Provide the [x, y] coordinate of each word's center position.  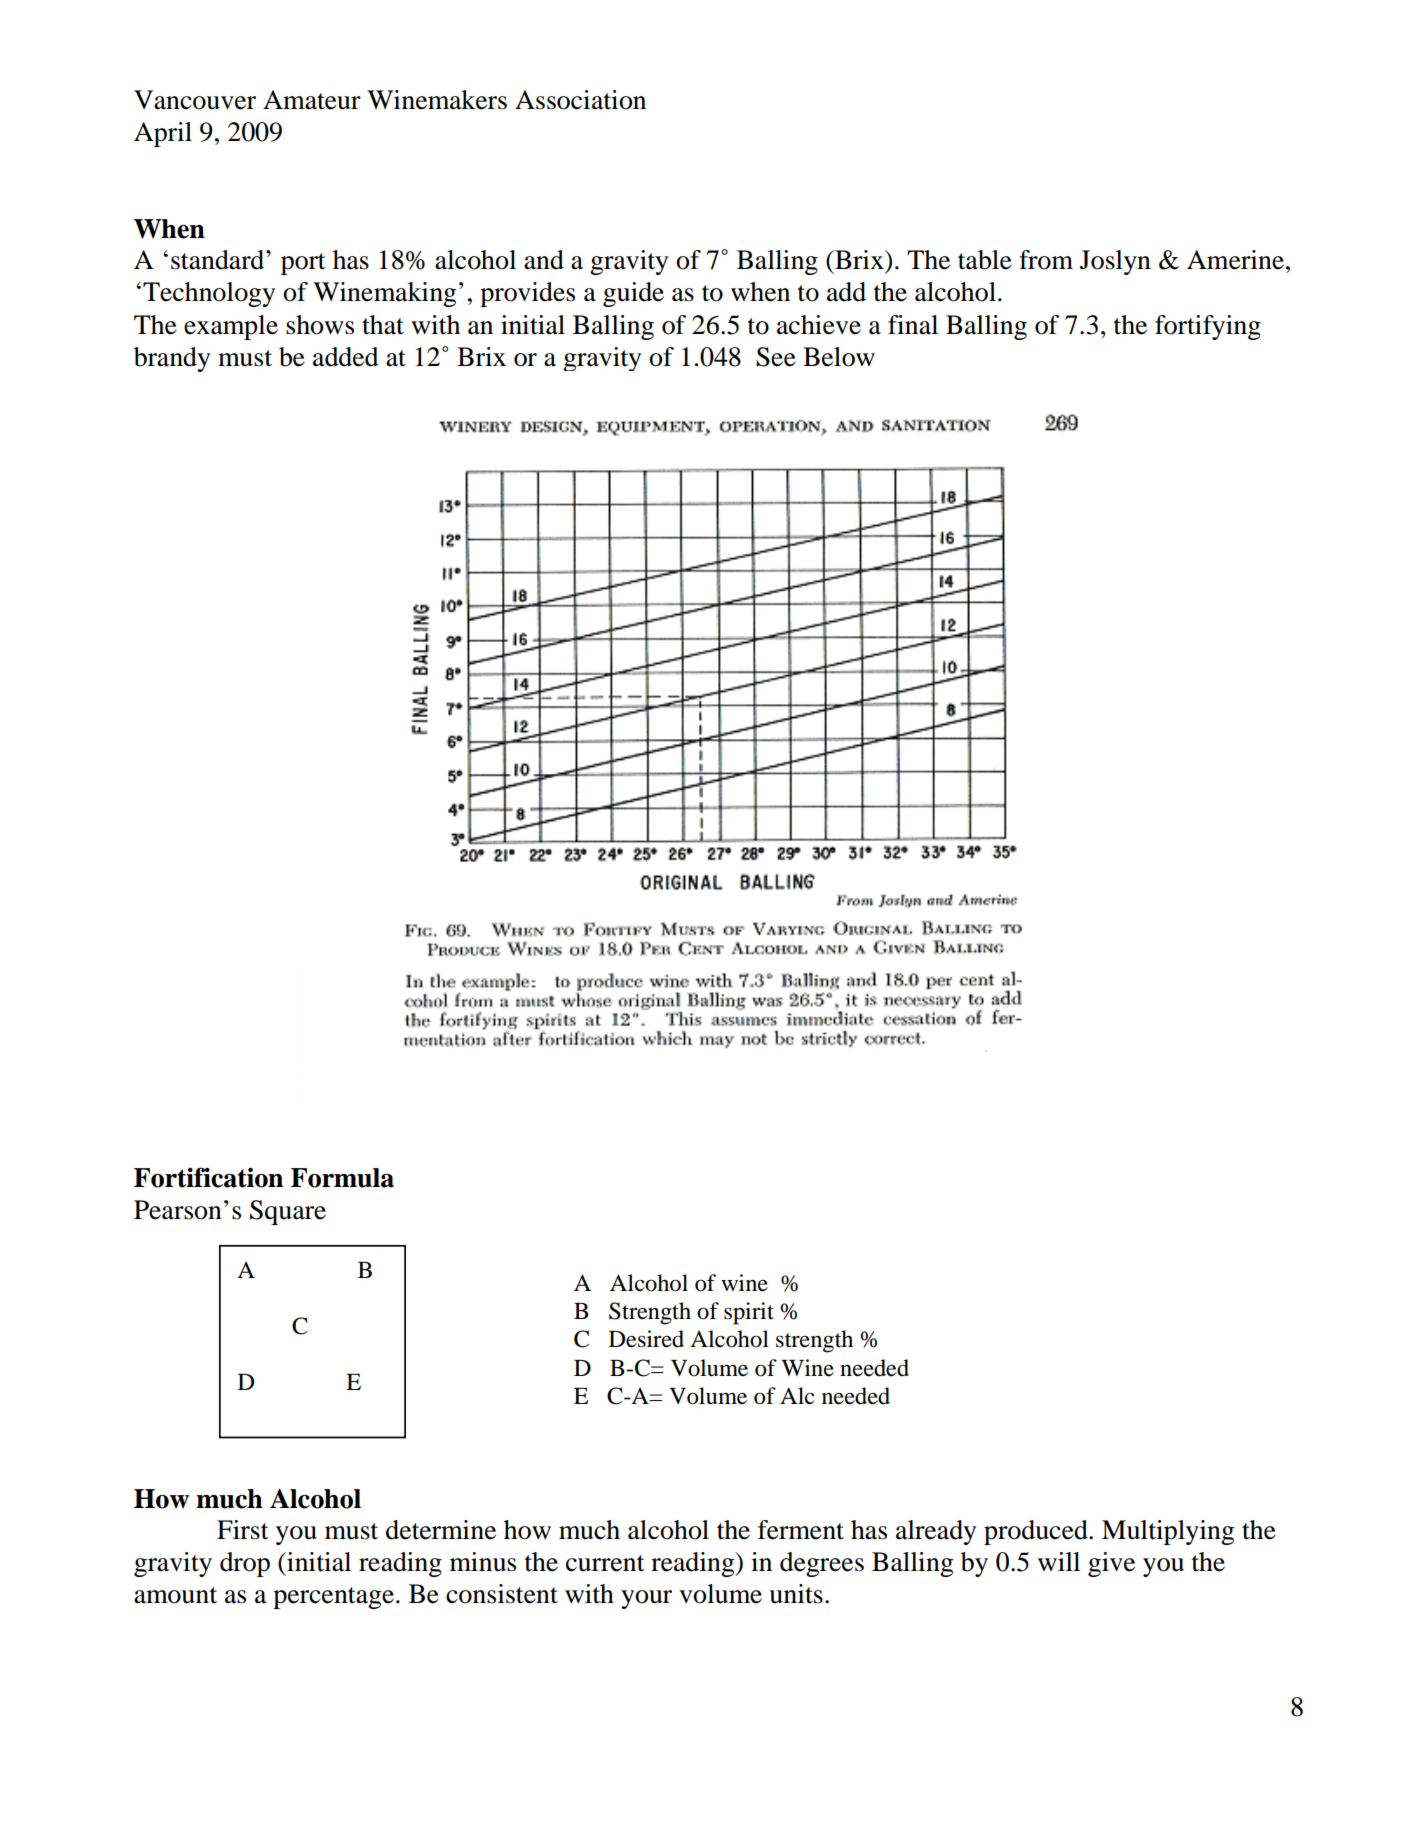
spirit [749, 1313]
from [1046, 260]
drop [245, 1564]
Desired [646, 1339]
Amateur [312, 100]
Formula [342, 1178]
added [346, 357]
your [646, 1599]
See [776, 357]
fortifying [1208, 327]
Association [580, 100]
